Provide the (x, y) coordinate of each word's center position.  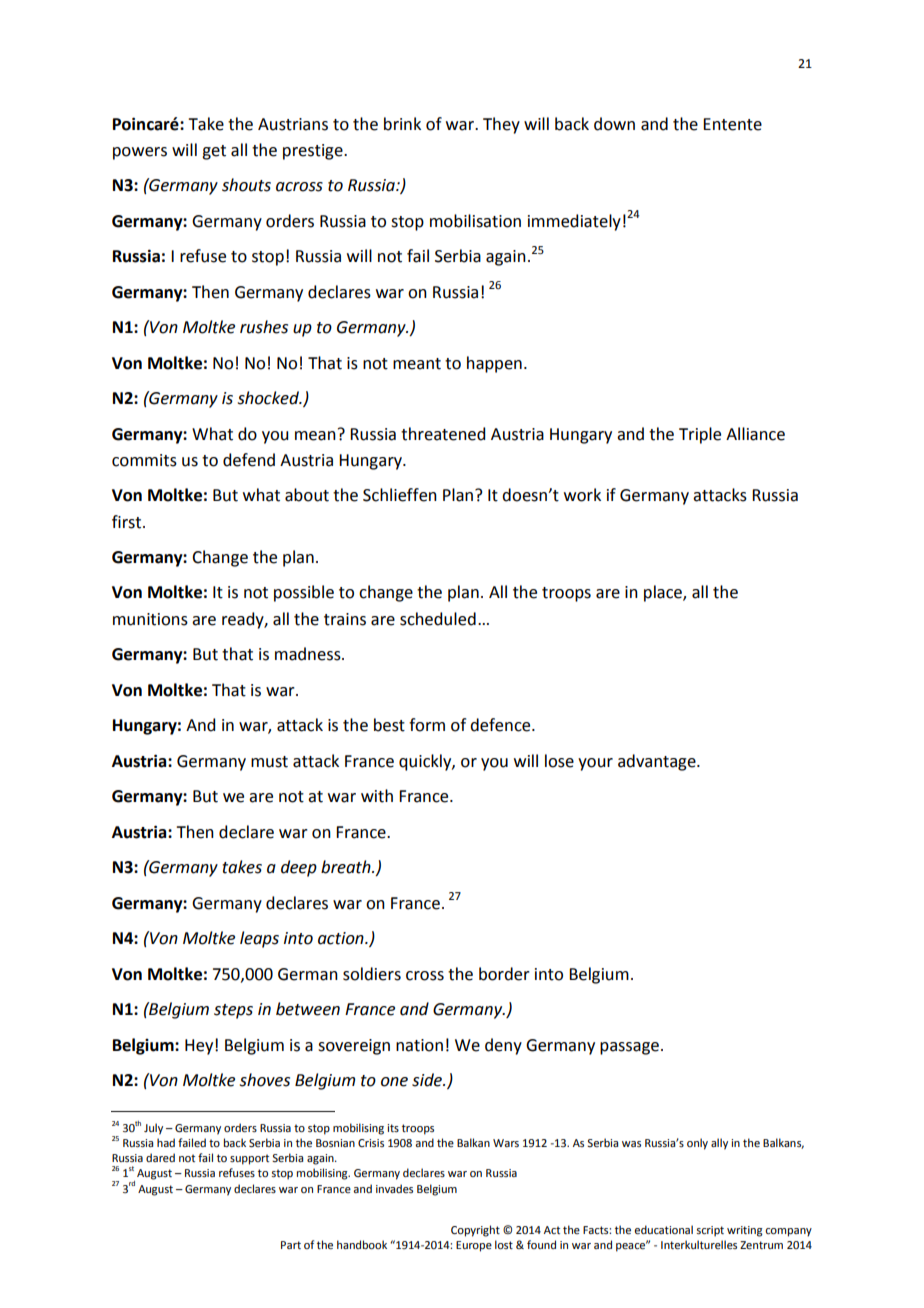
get (214, 152)
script (710, 1231)
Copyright (475, 1231)
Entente (732, 124)
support (249, 1159)
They (501, 125)
